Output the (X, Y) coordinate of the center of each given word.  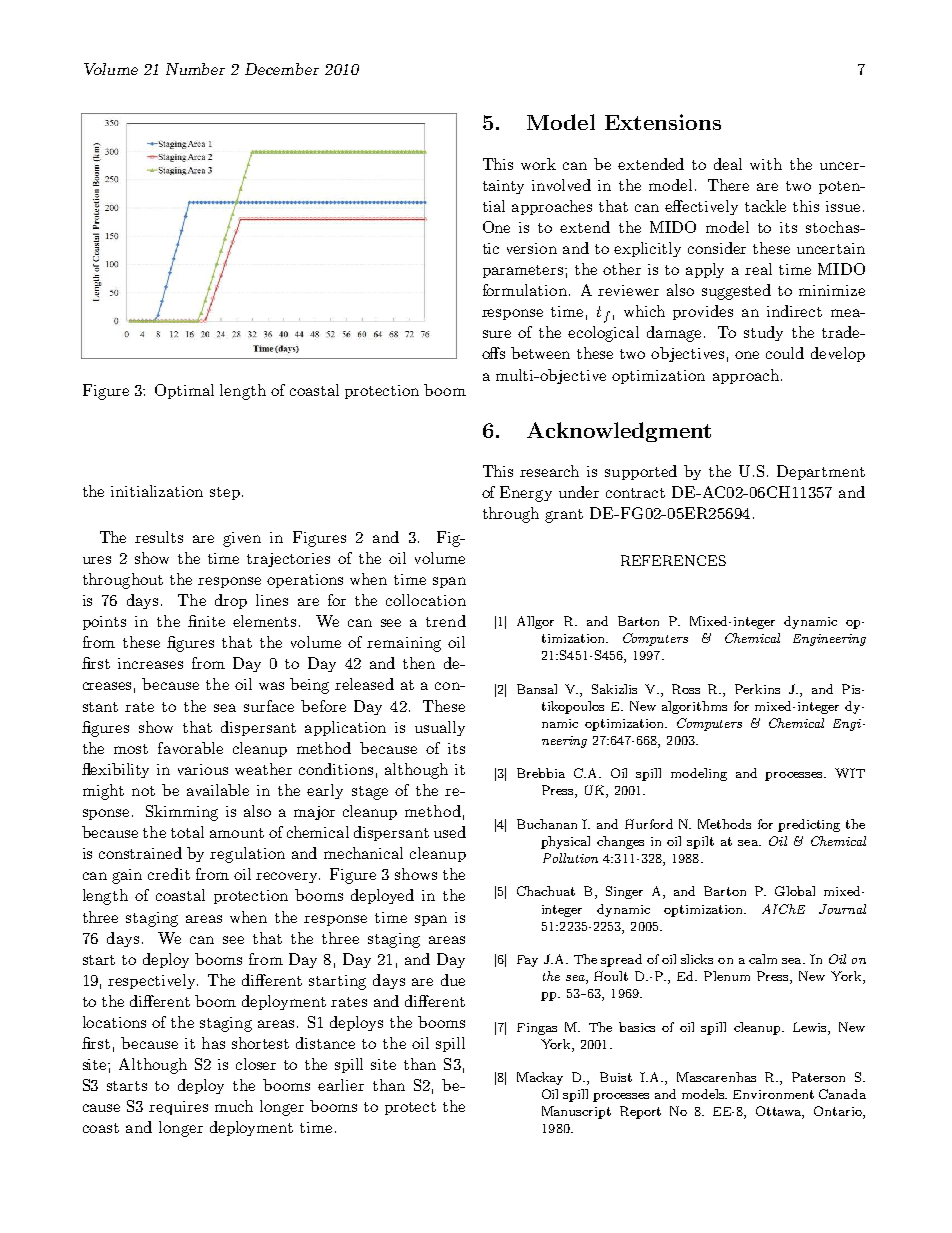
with (766, 164)
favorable (190, 748)
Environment (773, 1094)
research (549, 471)
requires (178, 1108)
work (538, 164)
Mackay (540, 1078)
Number (195, 69)
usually (440, 728)
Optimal (184, 391)
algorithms (694, 707)
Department (821, 472)
